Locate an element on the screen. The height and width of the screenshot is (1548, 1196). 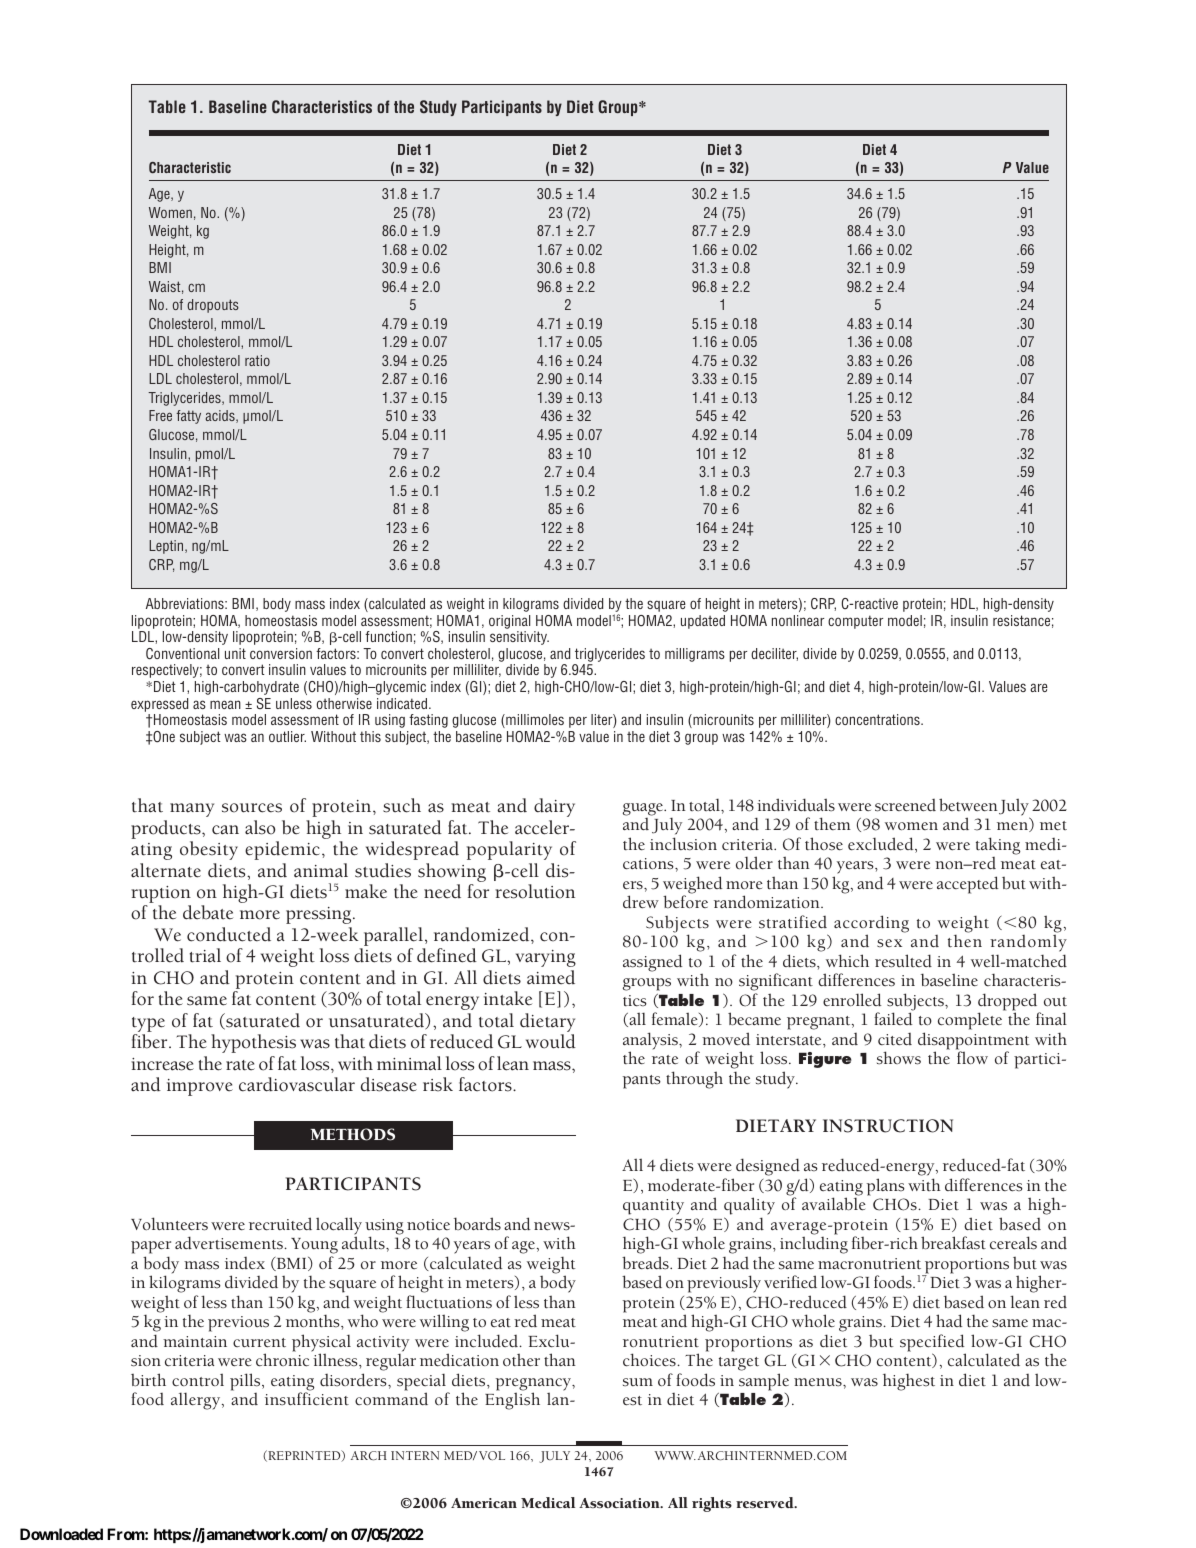
reserved is located at coordinates (766, 1502).
